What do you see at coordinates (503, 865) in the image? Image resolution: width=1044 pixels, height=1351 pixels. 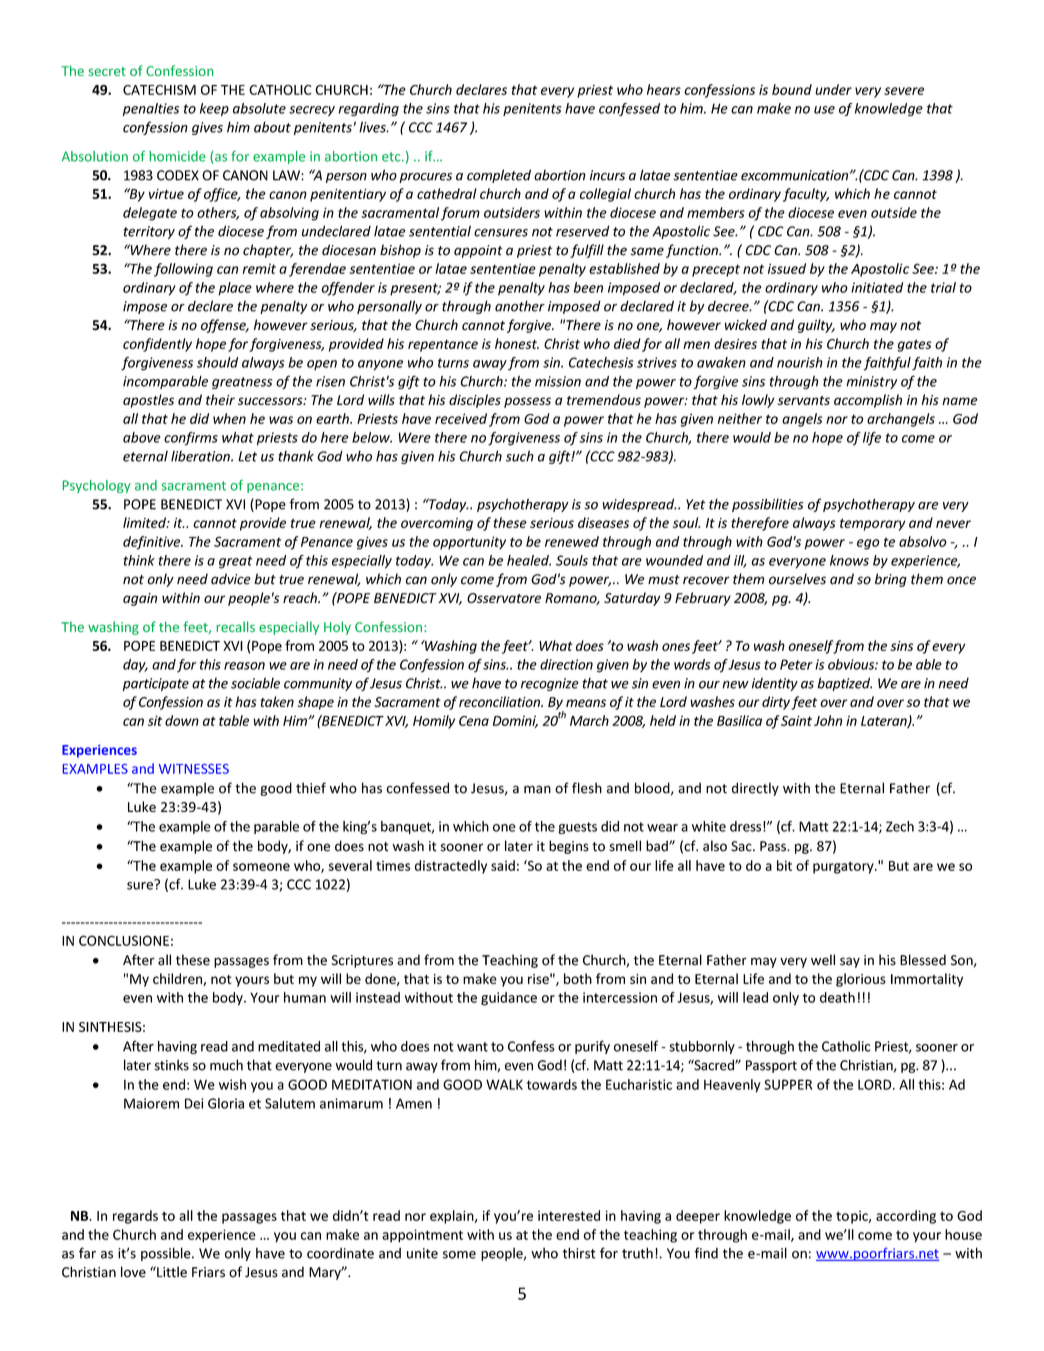 I see `said` at bounding box center [503, 865].
